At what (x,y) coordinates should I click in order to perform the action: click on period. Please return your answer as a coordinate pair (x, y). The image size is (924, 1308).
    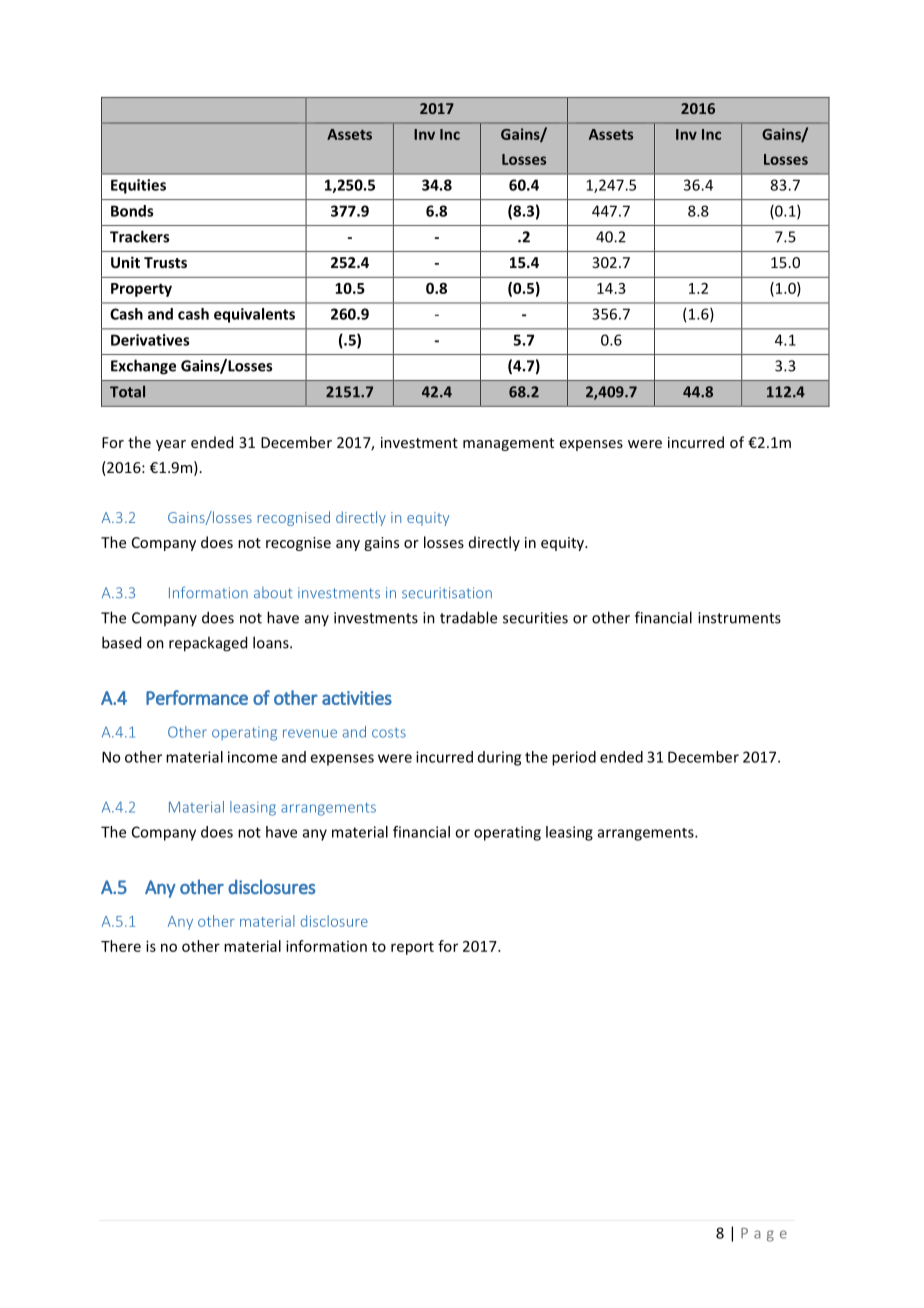
    Looking at the image, I should click on (574, 758).
